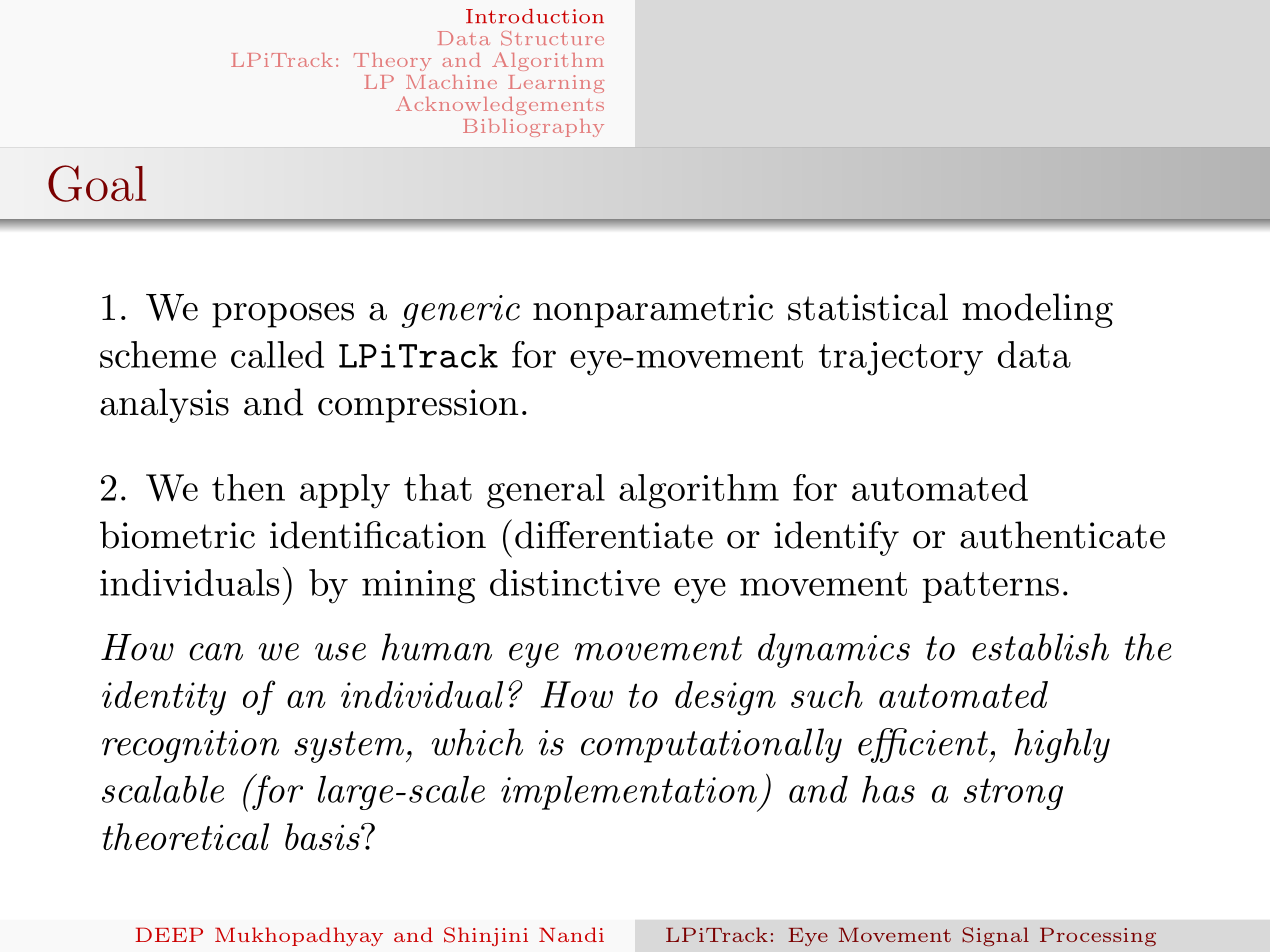 This document has width=1270, height=952. What do you see at coordinates (575, 582) in the document?
I see `distinctive` at bounding box center [575, 582].
